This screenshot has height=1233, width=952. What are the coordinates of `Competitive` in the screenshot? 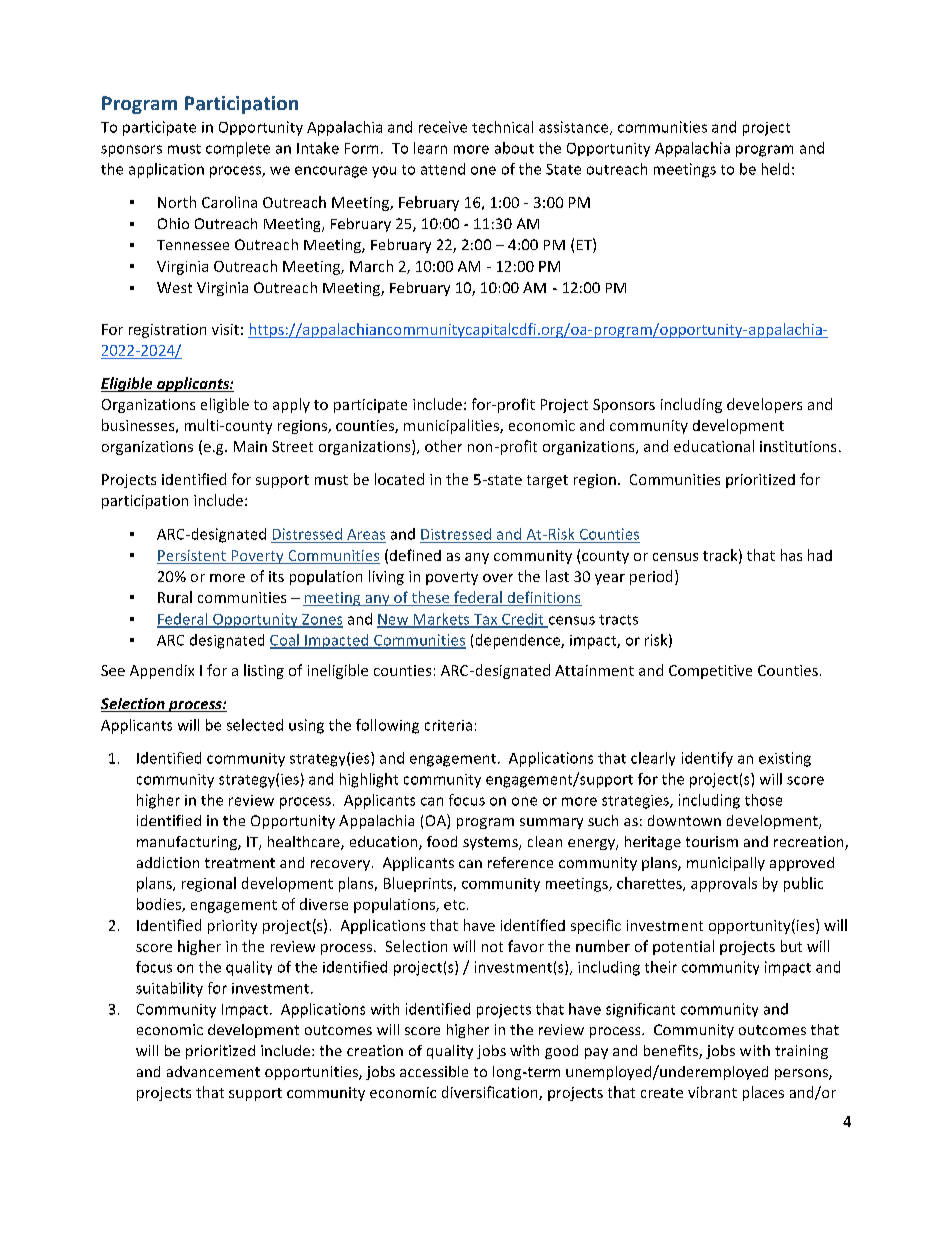 It's located at (710, 672).
